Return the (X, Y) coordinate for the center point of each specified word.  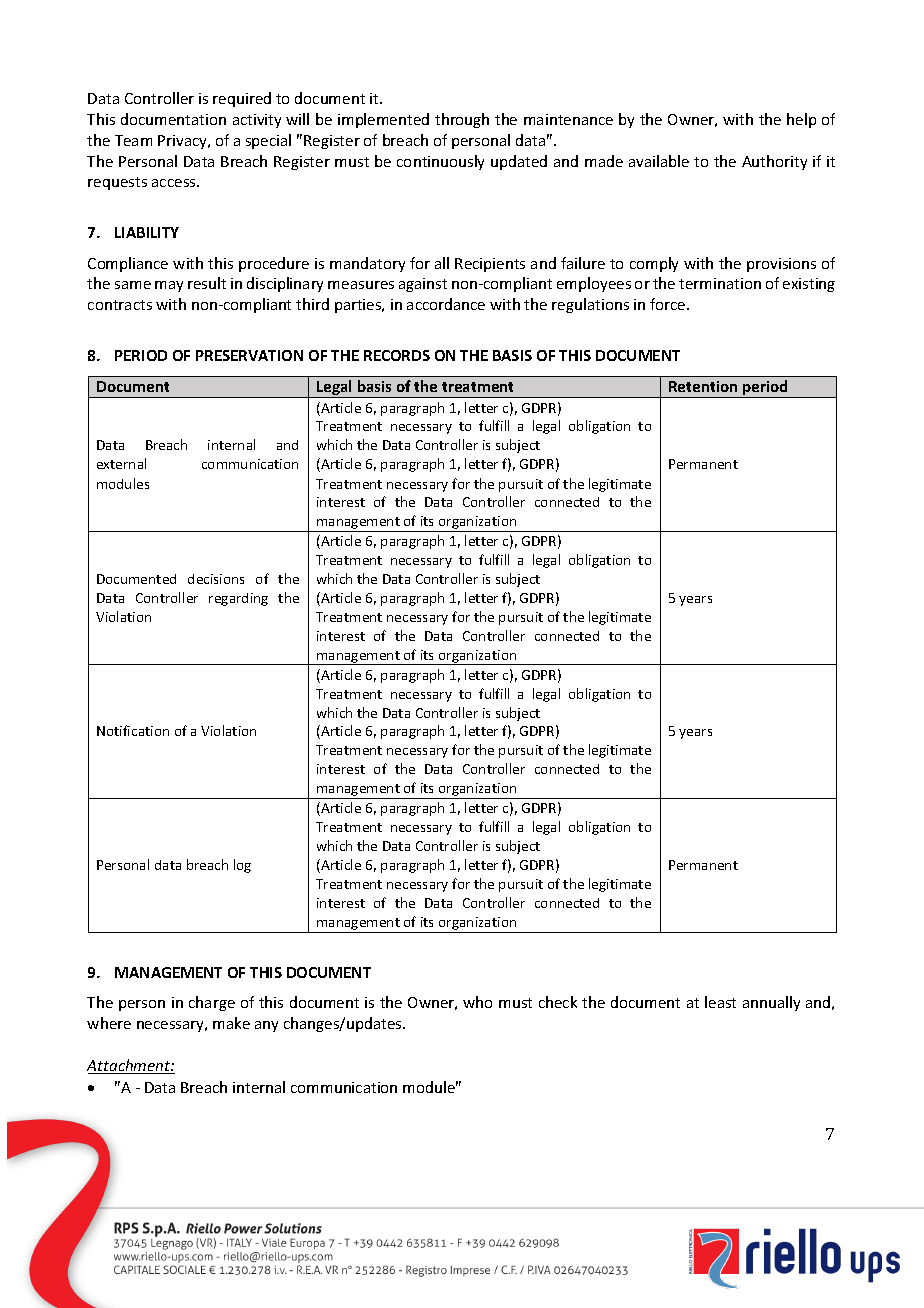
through (462, 120)
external (121, 463)
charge (212, 1003)
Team (133, 140)
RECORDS (397, 355)
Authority (774, 162)
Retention (703, 386)
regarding (238, 599)
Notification (133, 730)
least (720, 1002)
